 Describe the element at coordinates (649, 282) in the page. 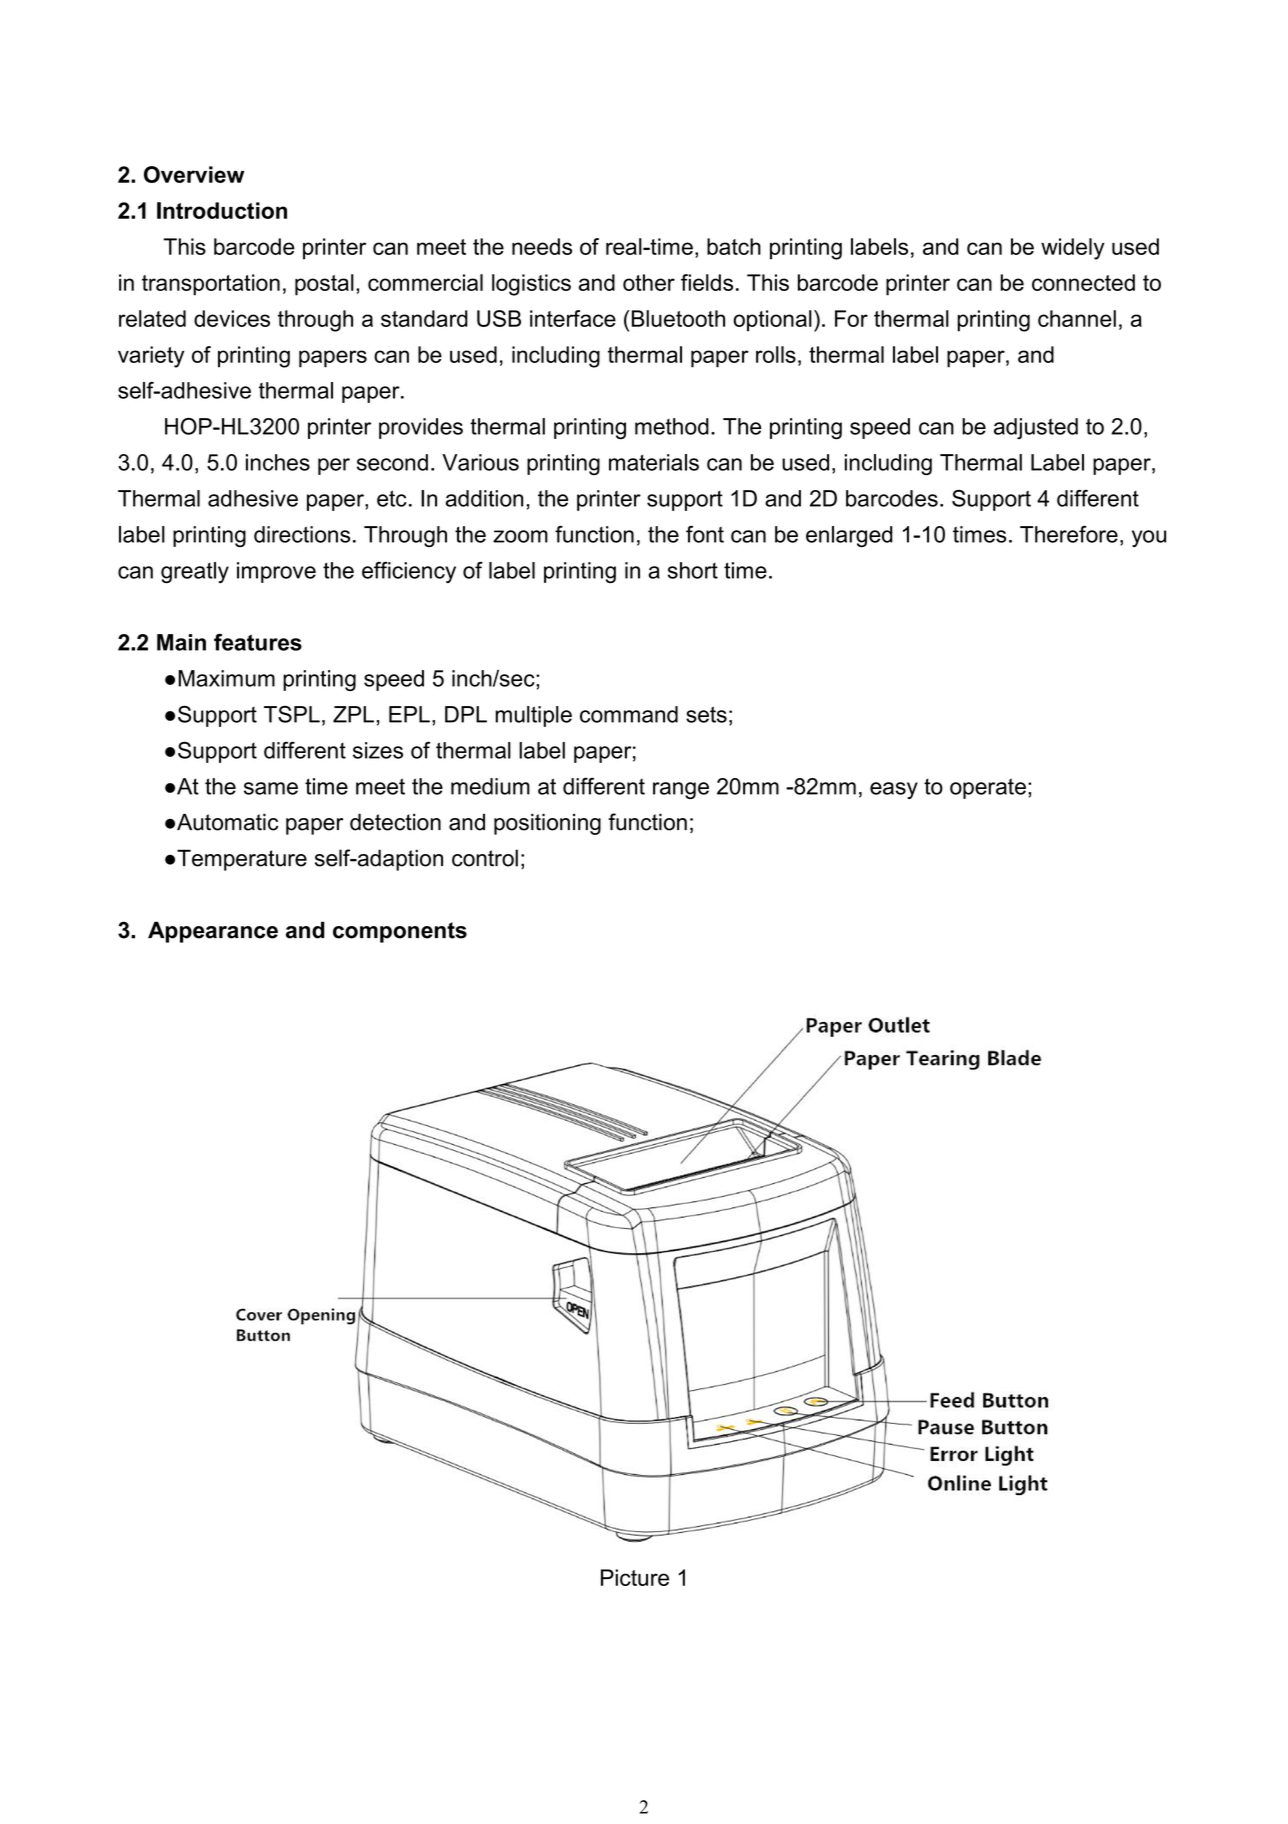

I see `other` at that location.
